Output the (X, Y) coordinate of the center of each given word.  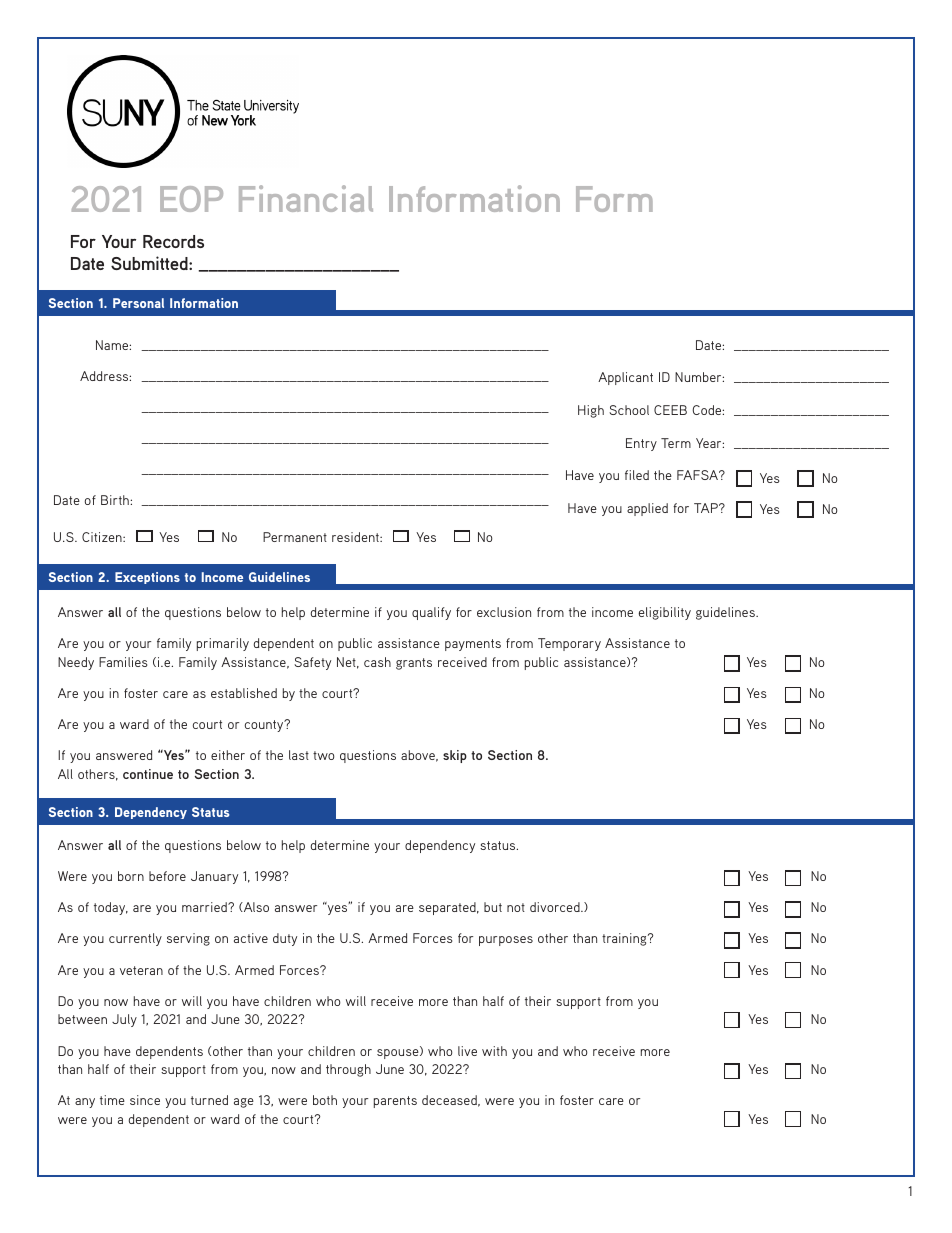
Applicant (625, 378)
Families (123, 662)
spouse (399, 1053)
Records (173, 241)
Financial (306, 198)
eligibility (665, 613)
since (145, 1100)
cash (377, 662)
